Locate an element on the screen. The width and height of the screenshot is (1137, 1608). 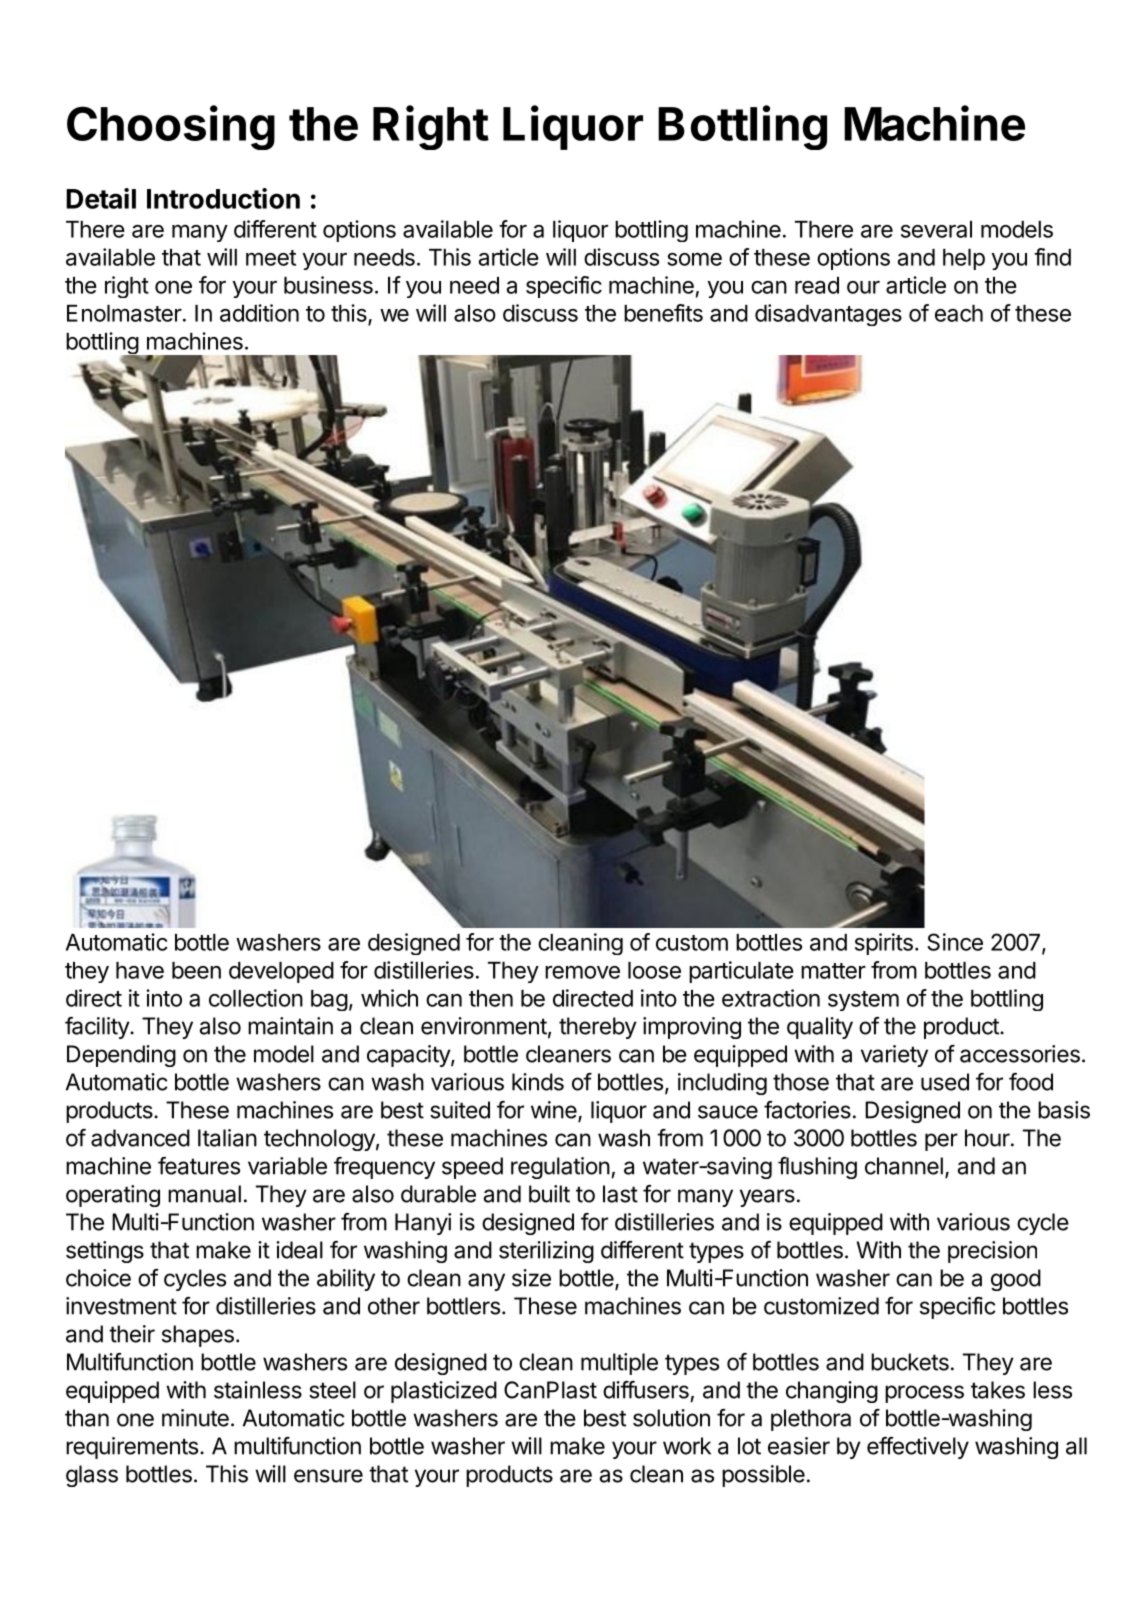
effectively is located at coordinates (918, 1448).
